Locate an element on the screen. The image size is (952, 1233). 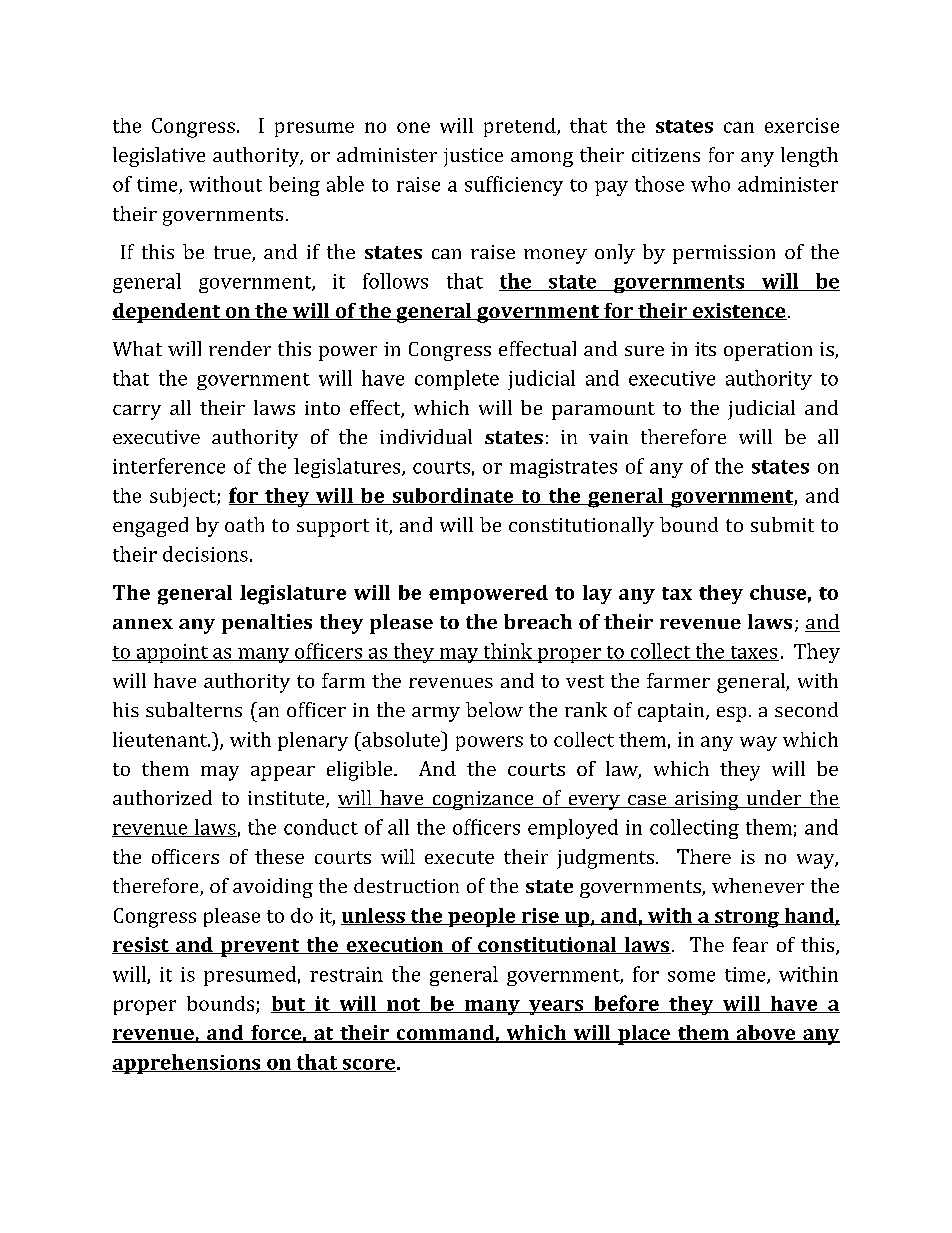
legislative is located at coordinates (159, 157).
